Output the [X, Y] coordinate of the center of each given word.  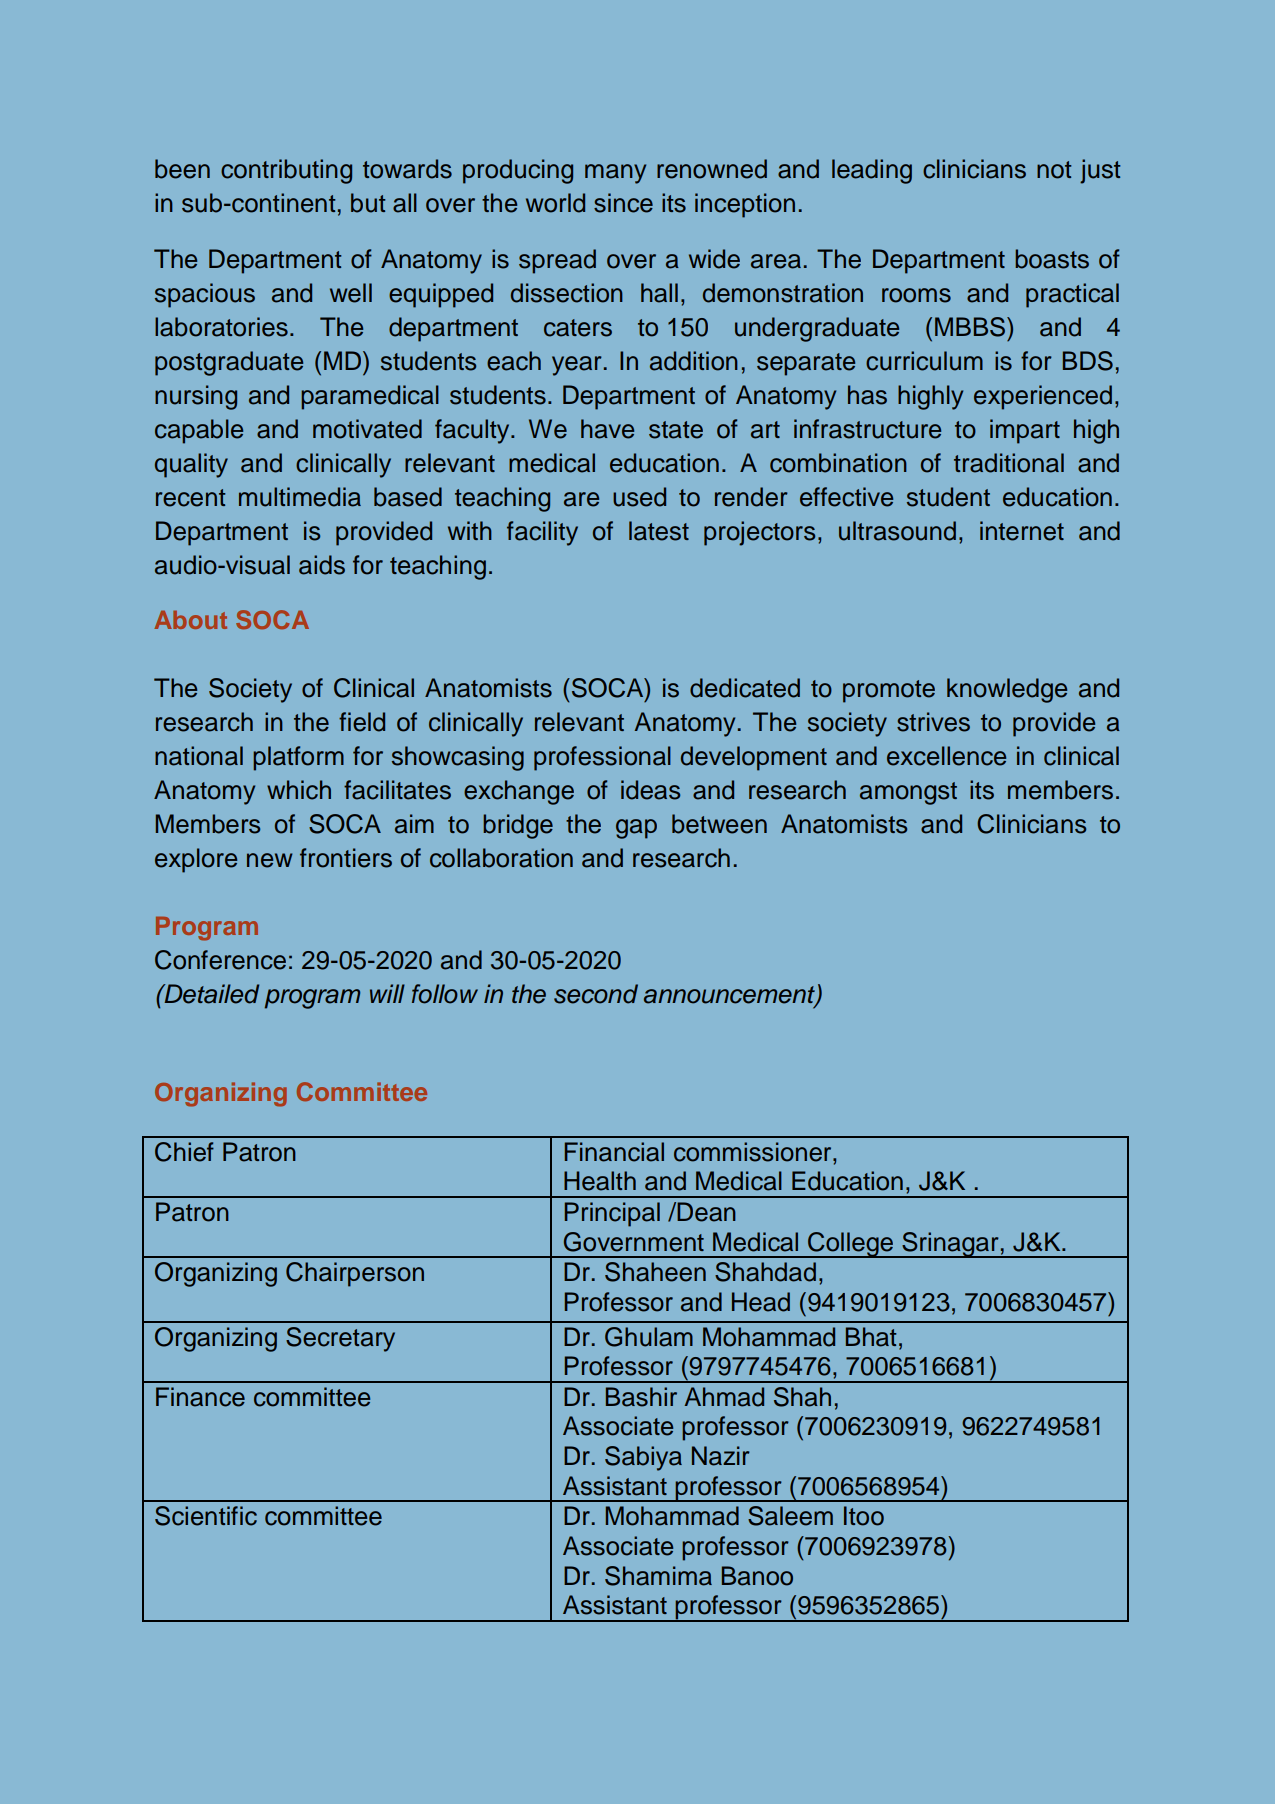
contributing [286, 171]
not [1054, 170]
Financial [614, 1152]
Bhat [871, 1337]
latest [659, 531]
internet [1022, 531]
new [270, 860]
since [623, 203]
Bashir [641, 1397]
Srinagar [950, 1245]
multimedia [300, 497]
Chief [184, 1152]
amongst [908, 793]
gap [636, 829]
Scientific [206, 1516]
